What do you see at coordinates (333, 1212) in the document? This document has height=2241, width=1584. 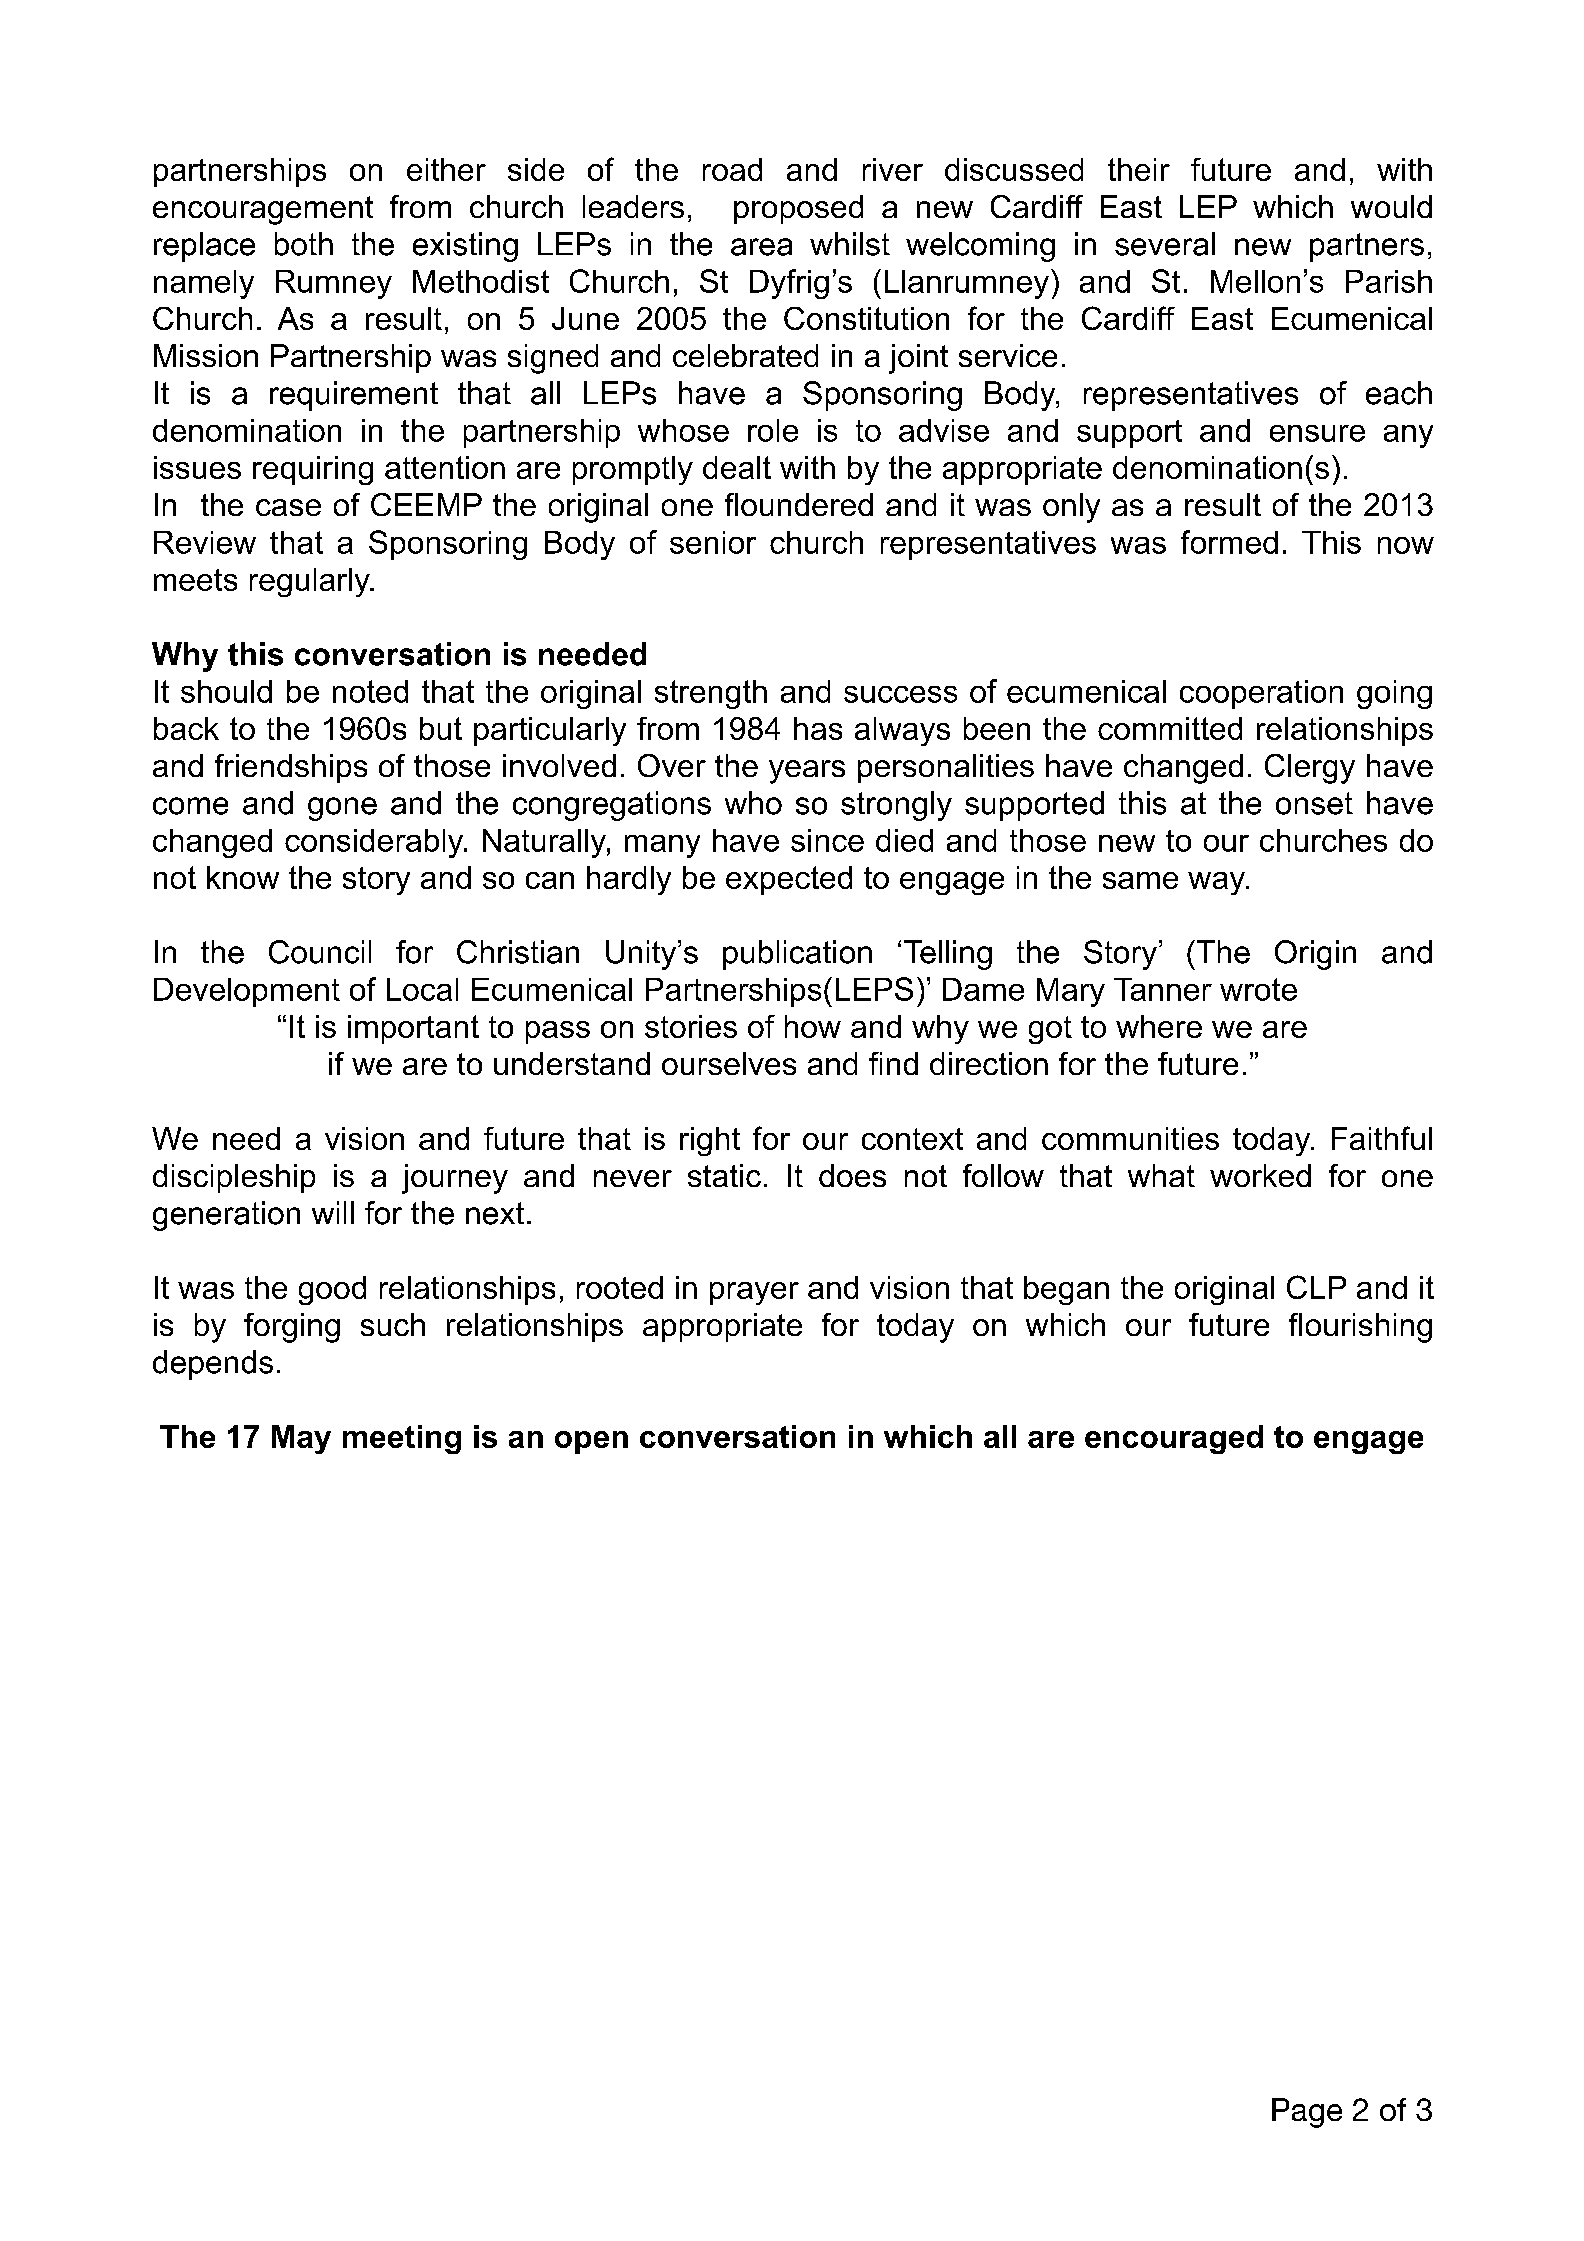 I see `will` at bounding box center [333, 1212].
